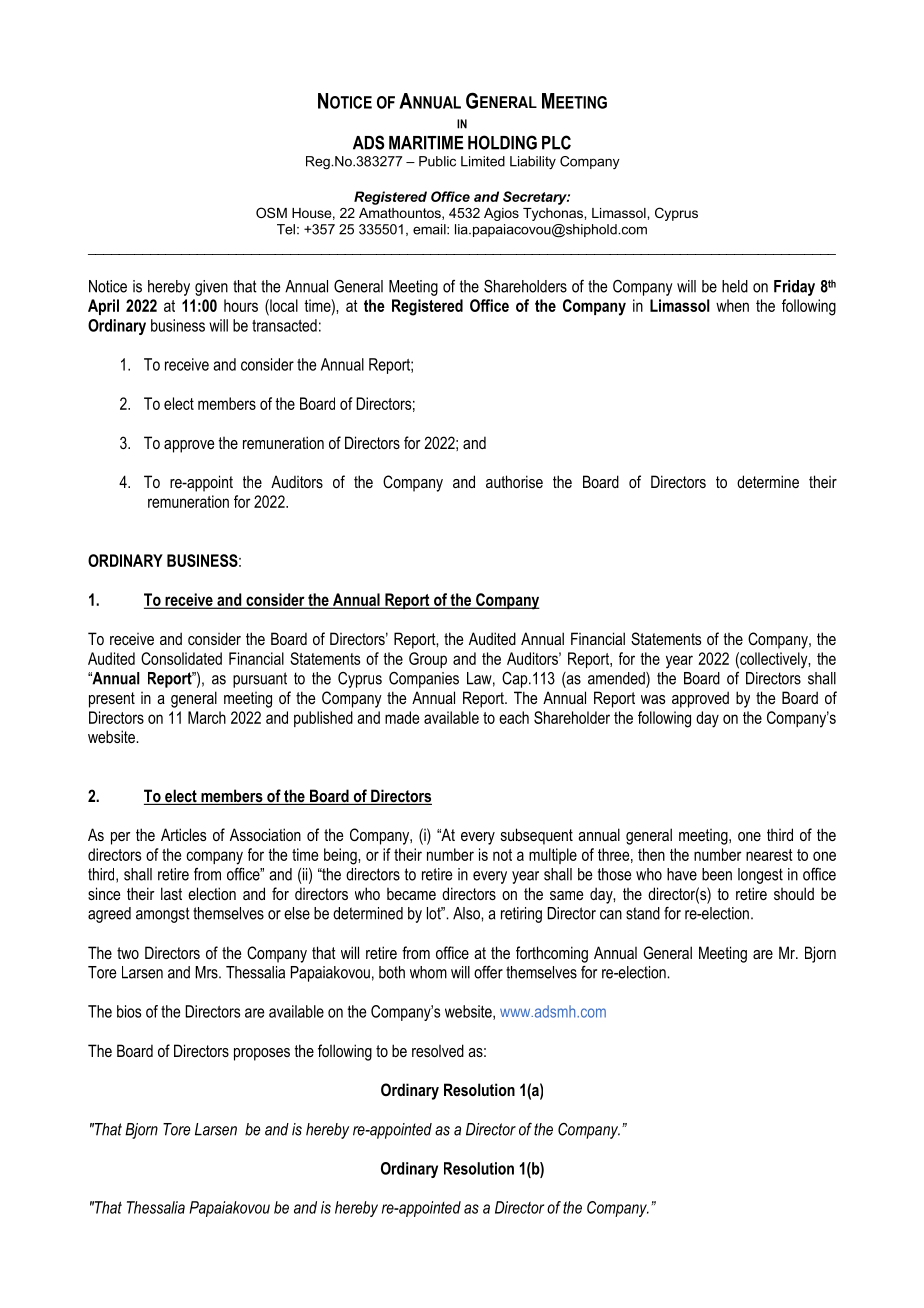 Image resolution: width=924 pixels, height=1308 pixels. I want to click on bios, so click(129, 1011).
